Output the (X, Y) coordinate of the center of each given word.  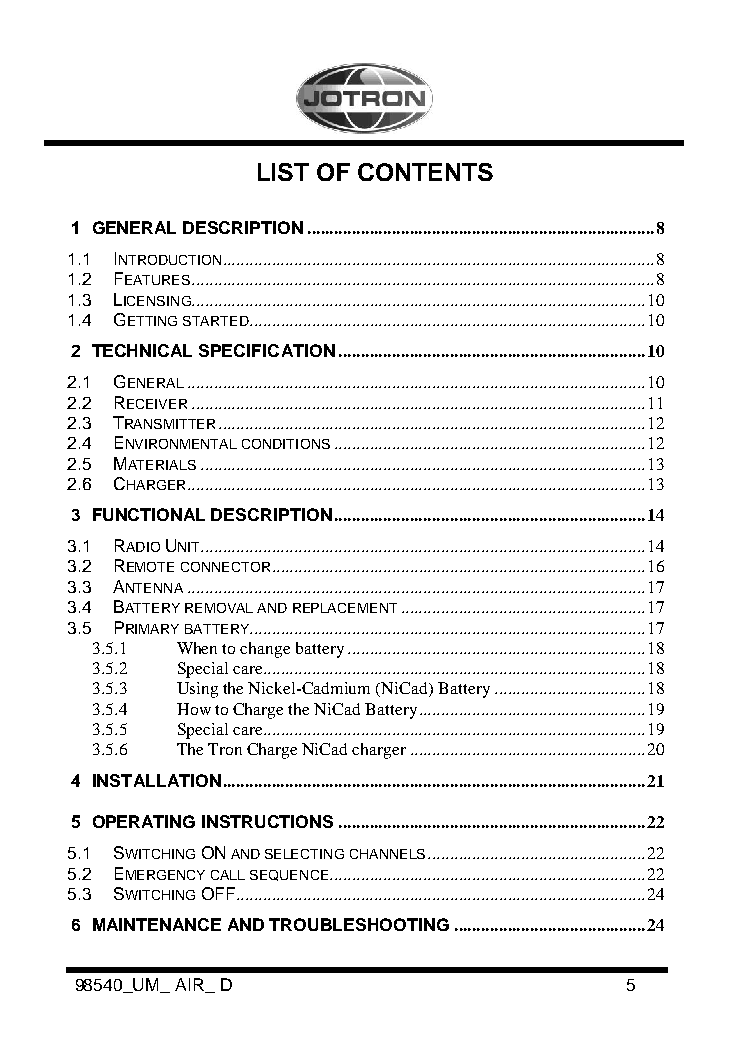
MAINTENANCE (157, 924)
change (265, 650)
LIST (283, 172)
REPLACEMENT (345, 608)
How (194, 709)
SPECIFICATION (267, 350)
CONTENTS (425, 172)
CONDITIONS (286, 444)
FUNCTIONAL (149, 514)
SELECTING (304, 854)
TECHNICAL (142, 350)
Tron (225, 749)
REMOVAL (219, 608)
